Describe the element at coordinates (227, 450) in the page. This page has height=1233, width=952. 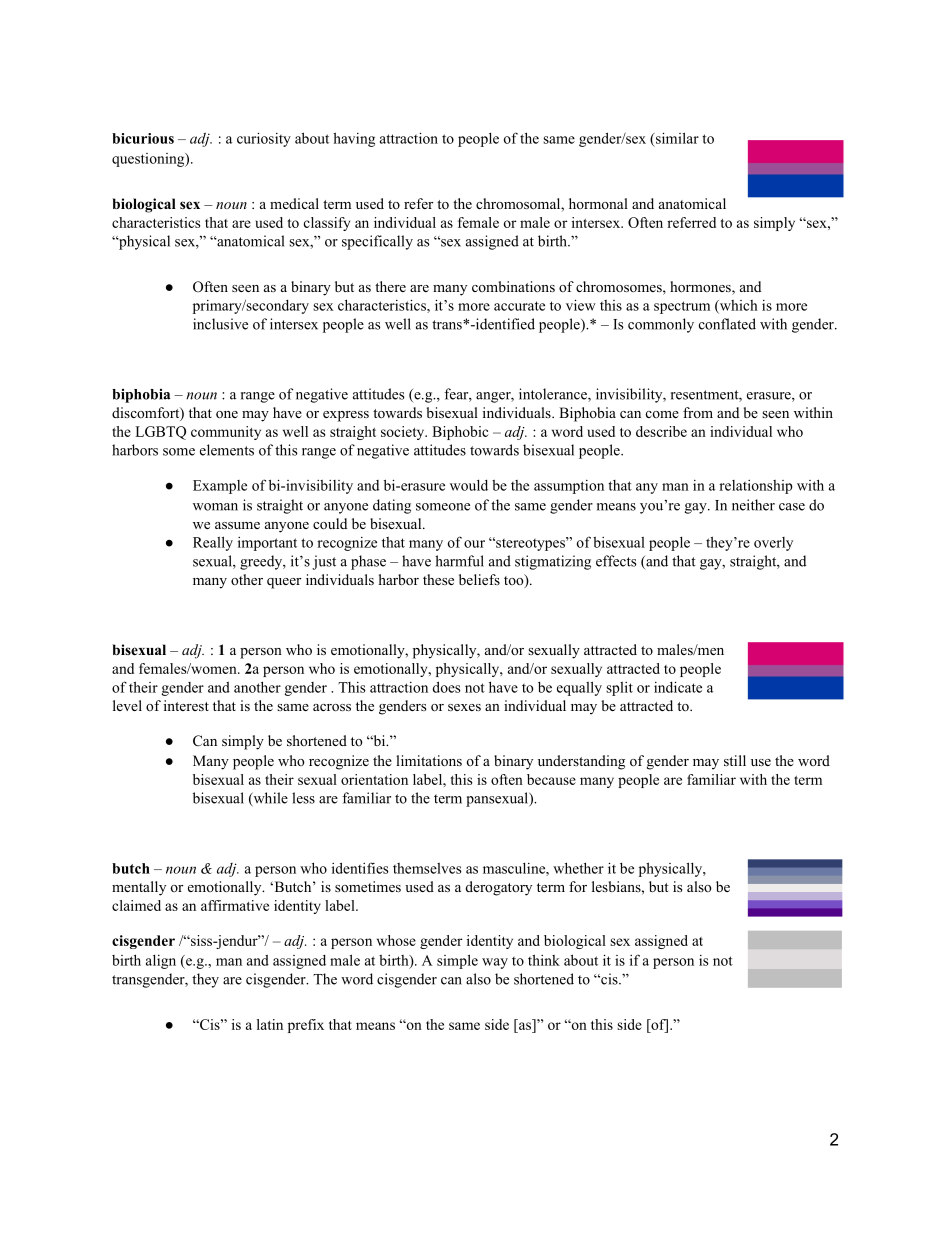
I see `elements` at that location.
